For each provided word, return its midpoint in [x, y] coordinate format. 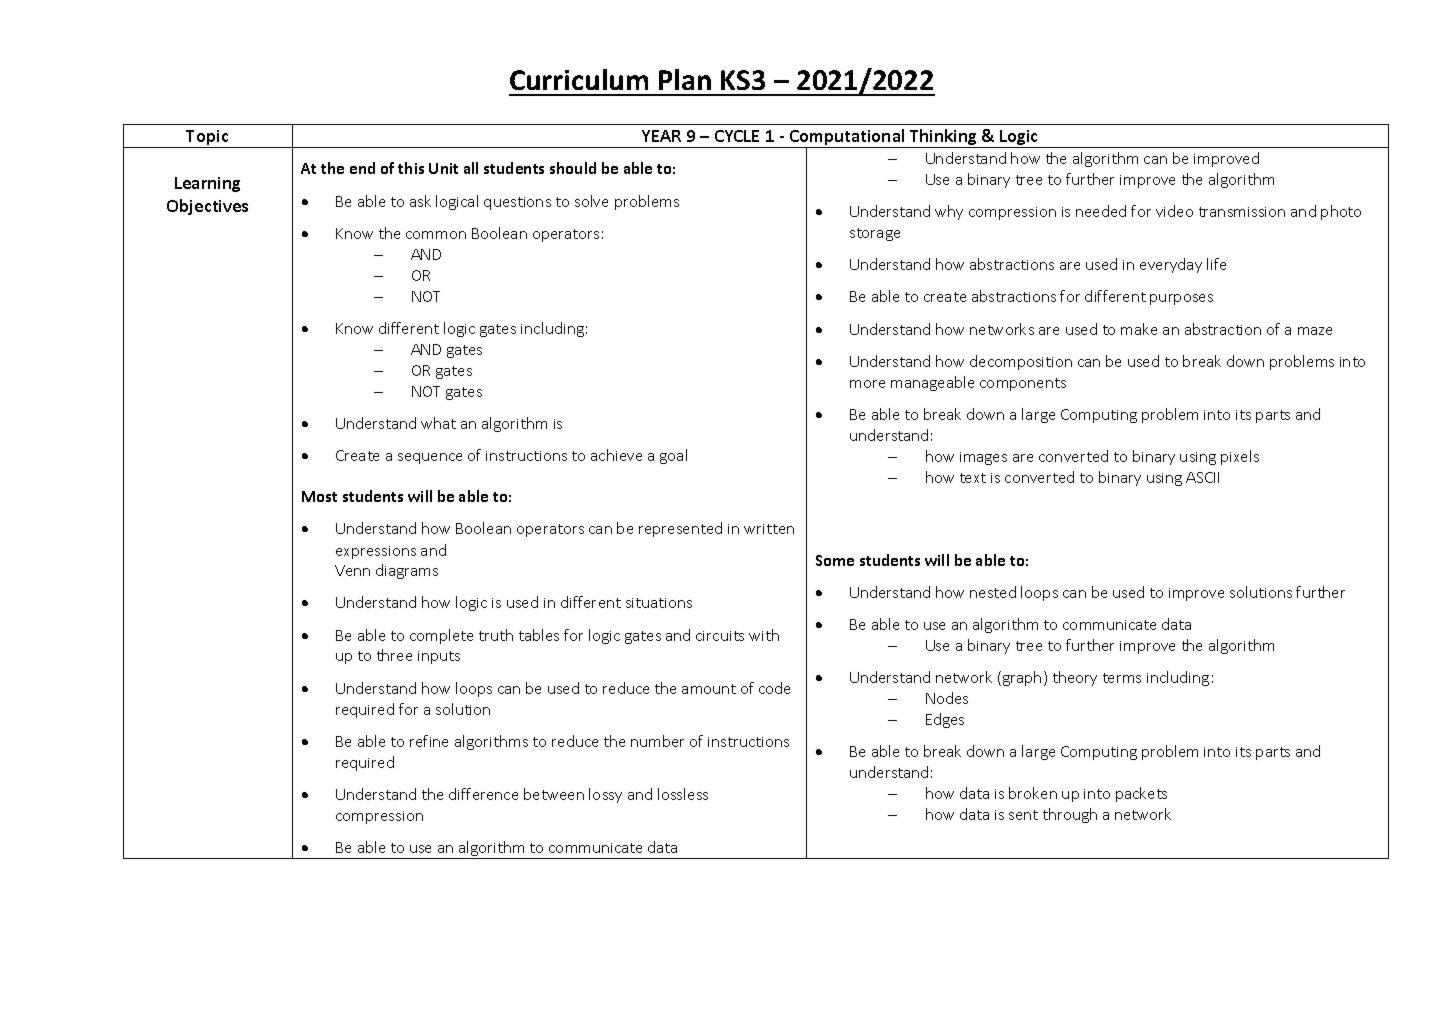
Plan [685, 79]
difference [483, 794]
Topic [208, 139]
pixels [1240, 457]
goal [673, 456]
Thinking [943, 138]
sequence [430, 458]
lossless [683, 794]
